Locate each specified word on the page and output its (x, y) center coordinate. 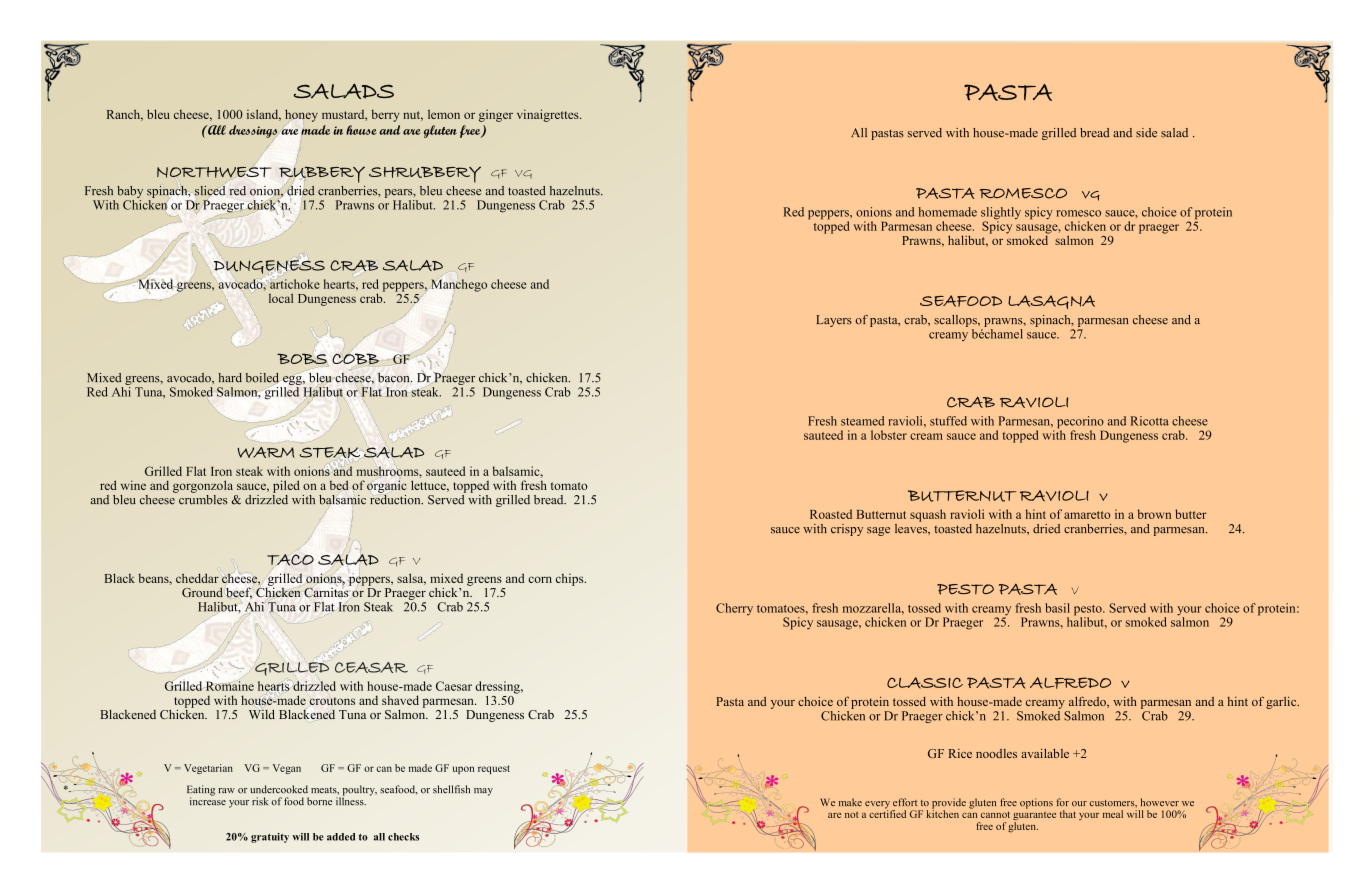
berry (385, 115)
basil (1057, 608)
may (483, 792)
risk (260, 801)
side (1146, 133)
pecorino (1079, 423)
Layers (834, 321)
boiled (262, 378)
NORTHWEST (214, 172)
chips (571, 579)
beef (239, 593)
